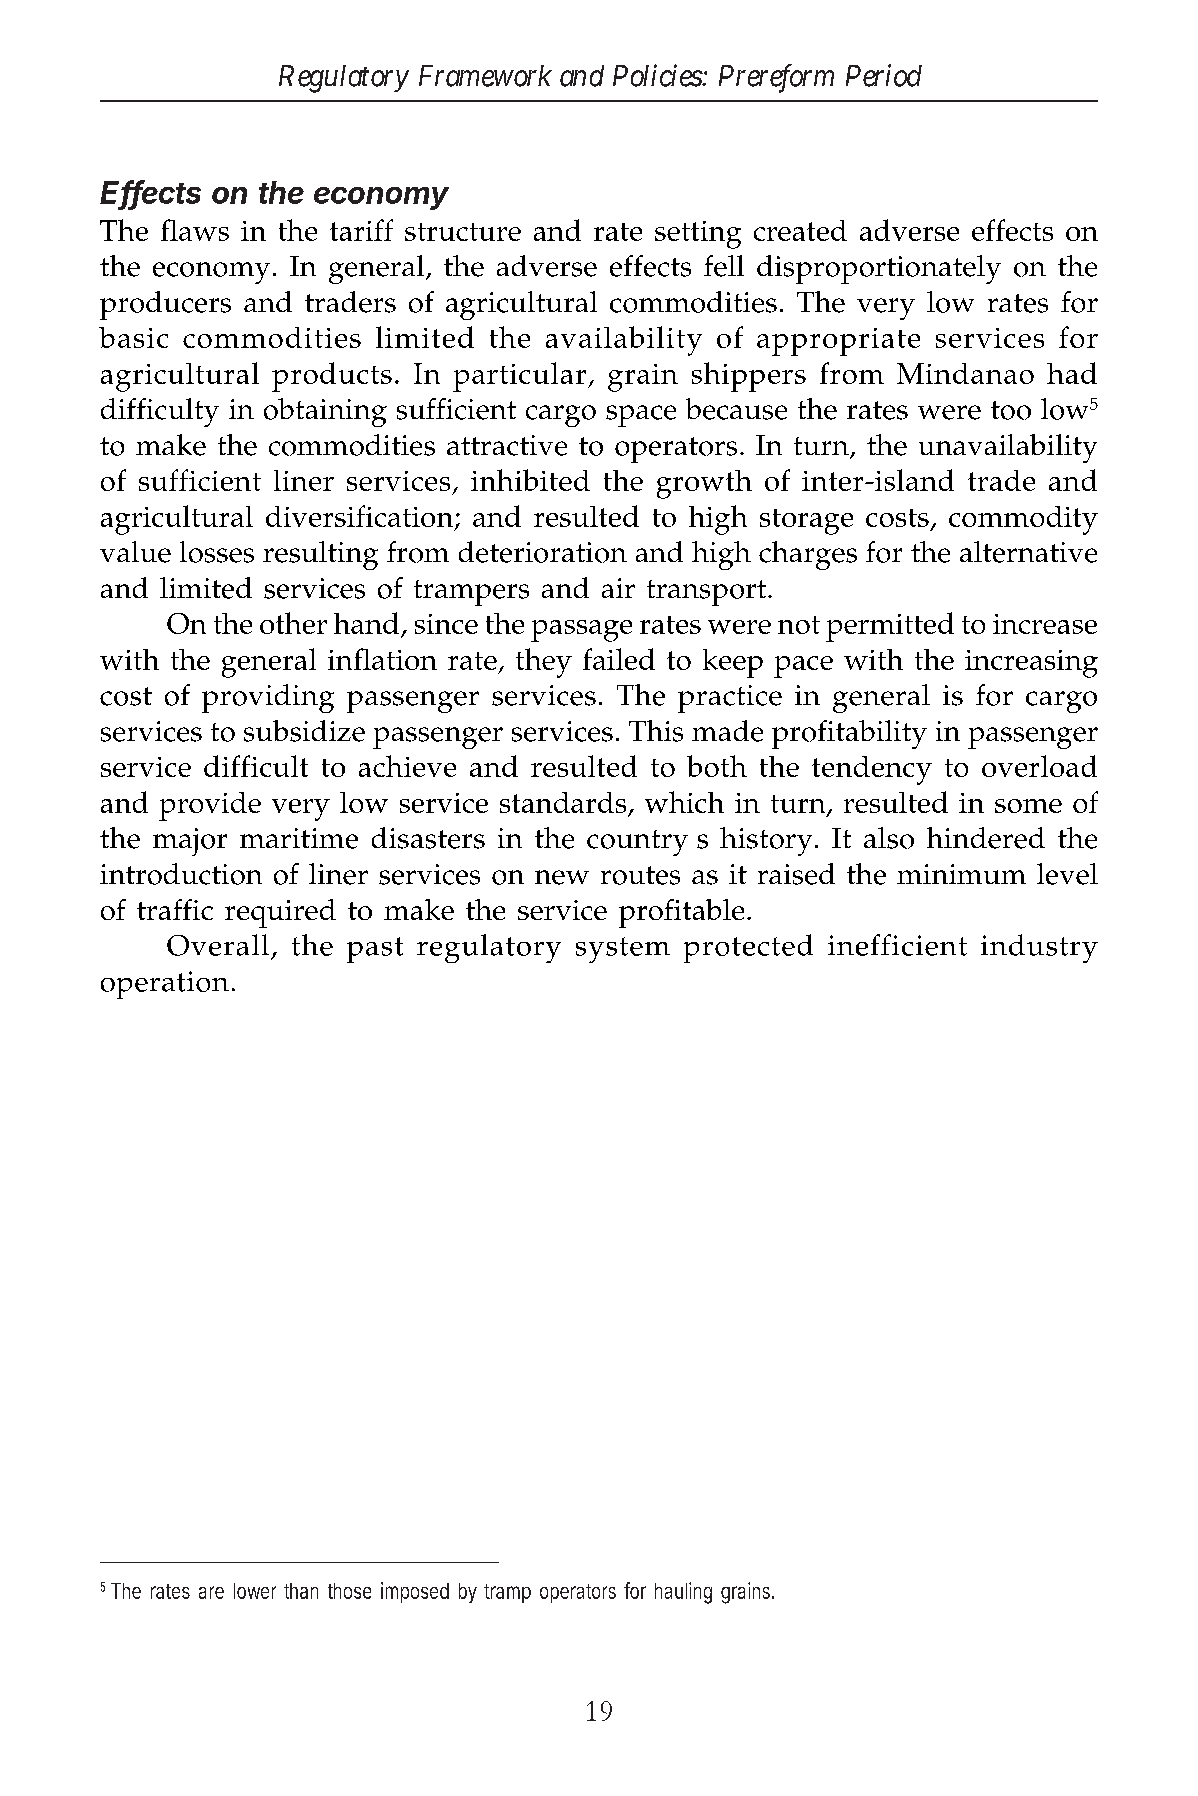 The image size is (1198, 1796). I want to click on flaws, so click(195, 230).
